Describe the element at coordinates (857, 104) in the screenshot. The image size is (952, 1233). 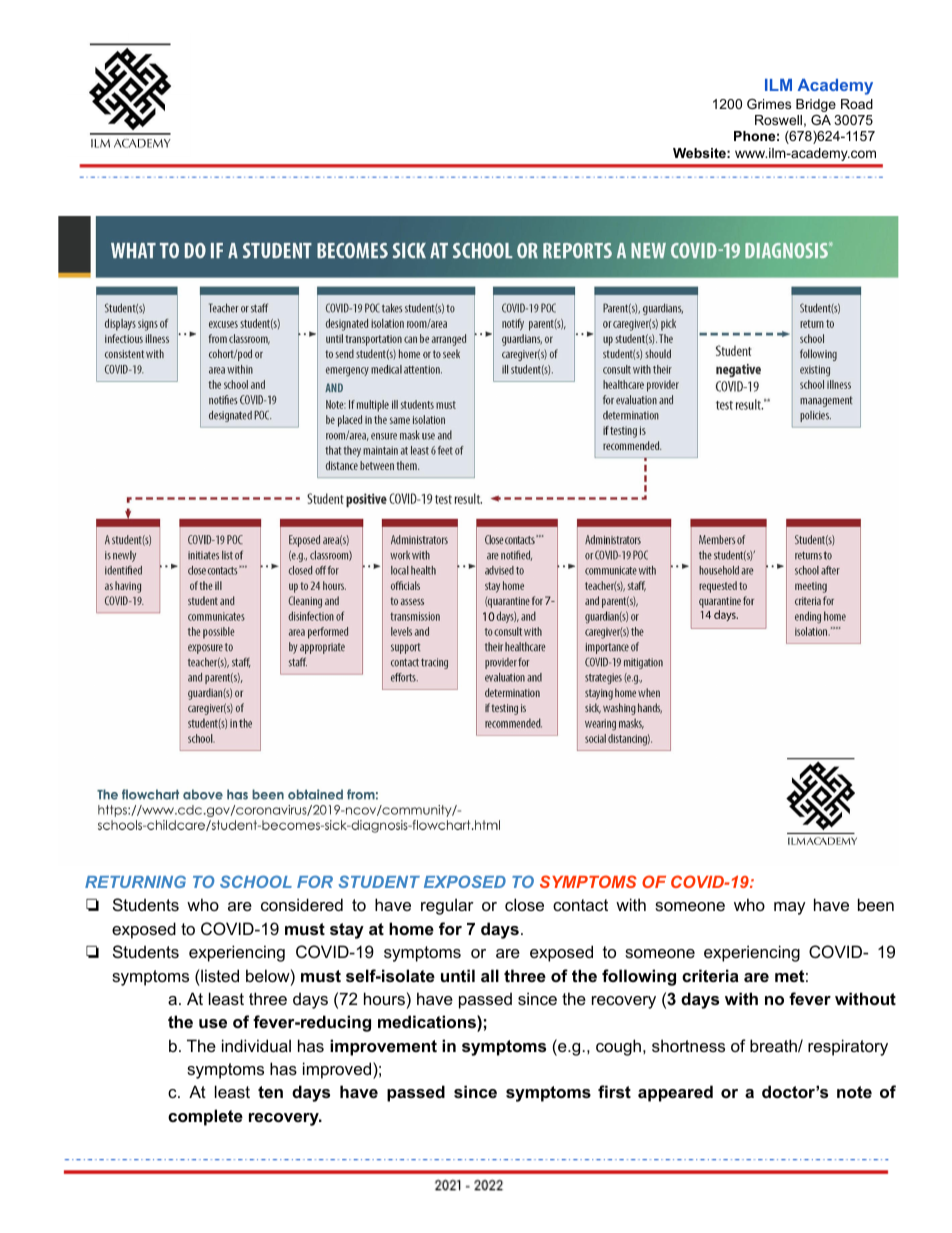
I see `Road` at that location.
